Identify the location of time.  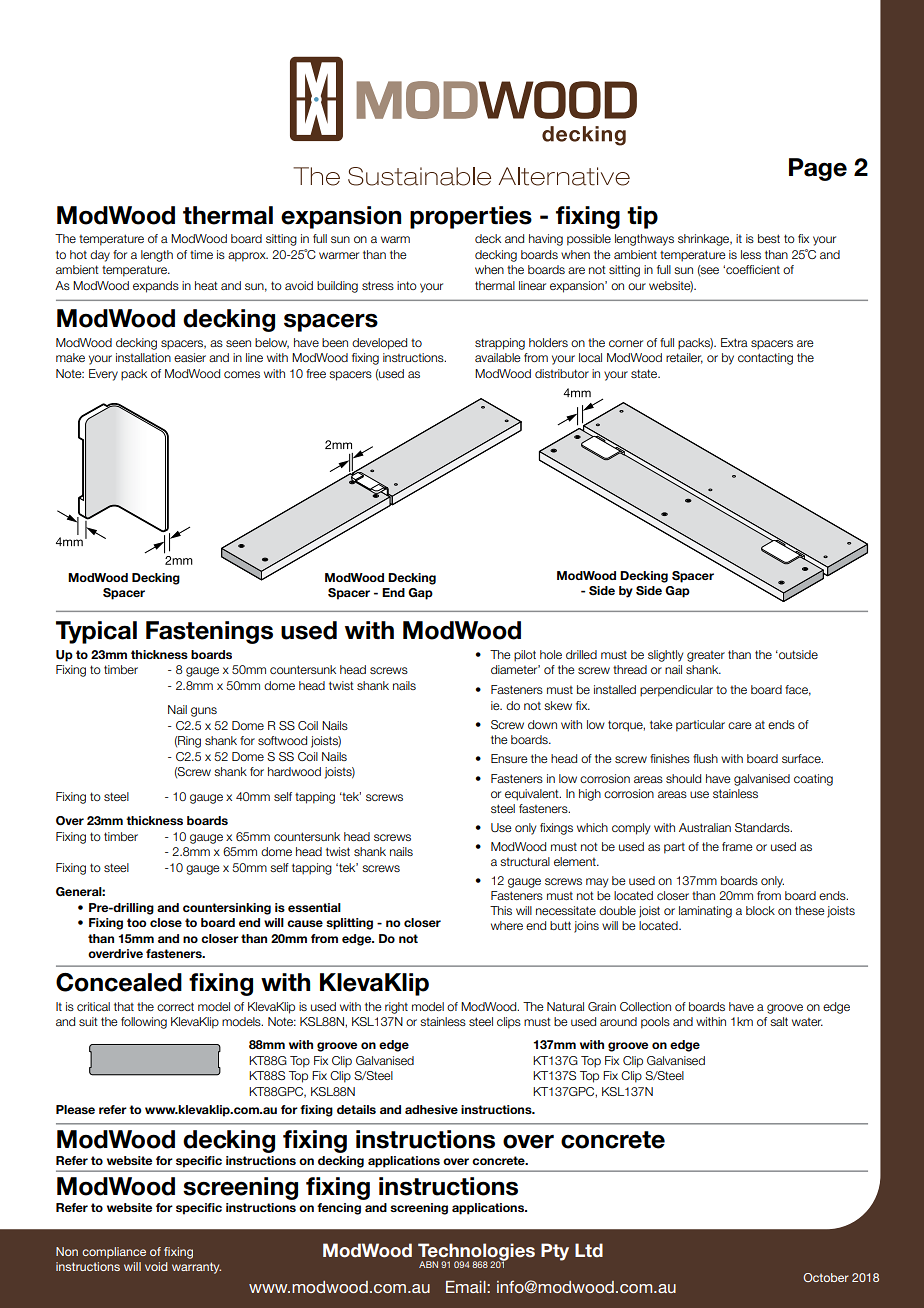
(201, 254).
